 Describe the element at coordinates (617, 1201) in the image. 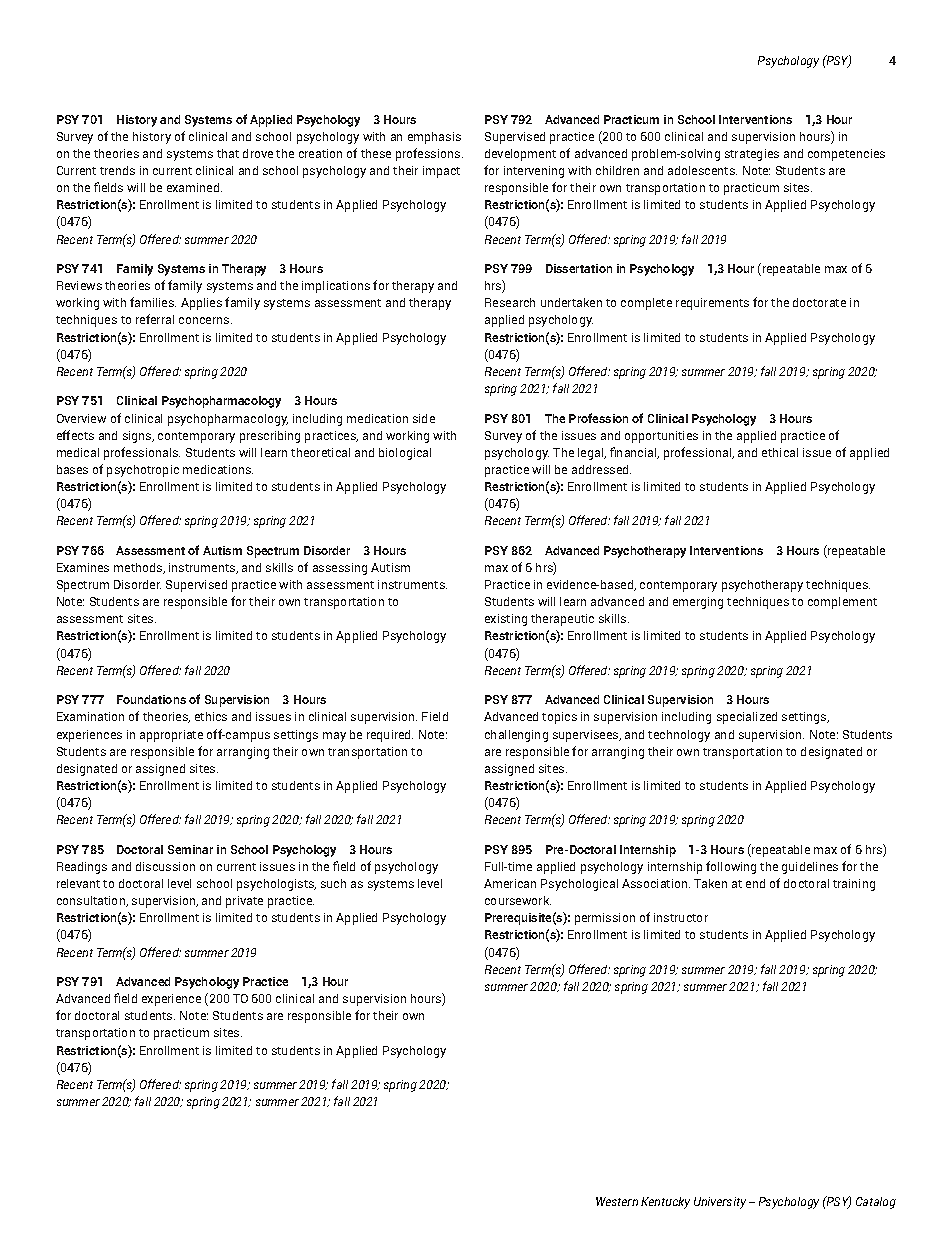

I see `Western` at that location.
